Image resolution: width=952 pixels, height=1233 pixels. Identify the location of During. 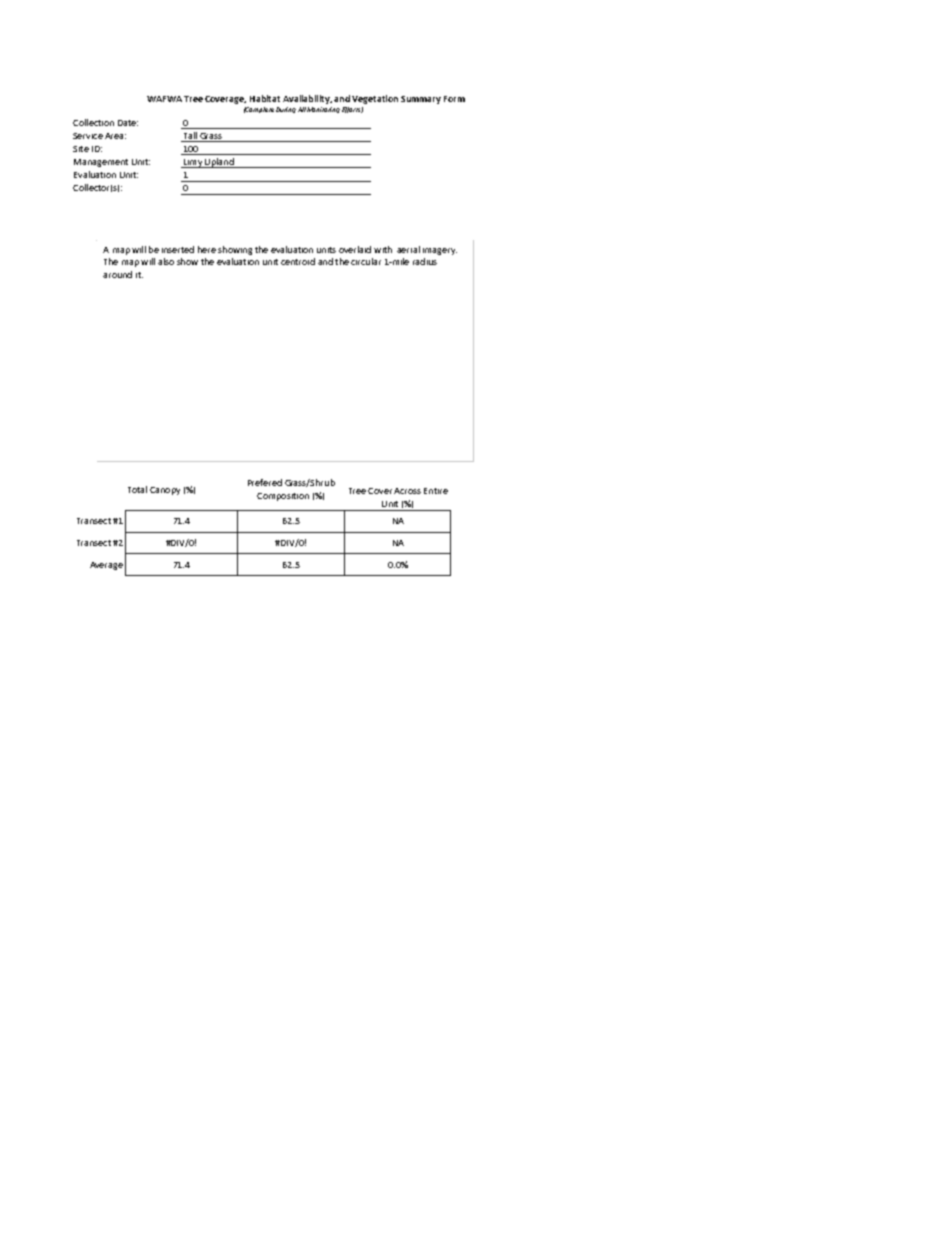
(286, 110).
